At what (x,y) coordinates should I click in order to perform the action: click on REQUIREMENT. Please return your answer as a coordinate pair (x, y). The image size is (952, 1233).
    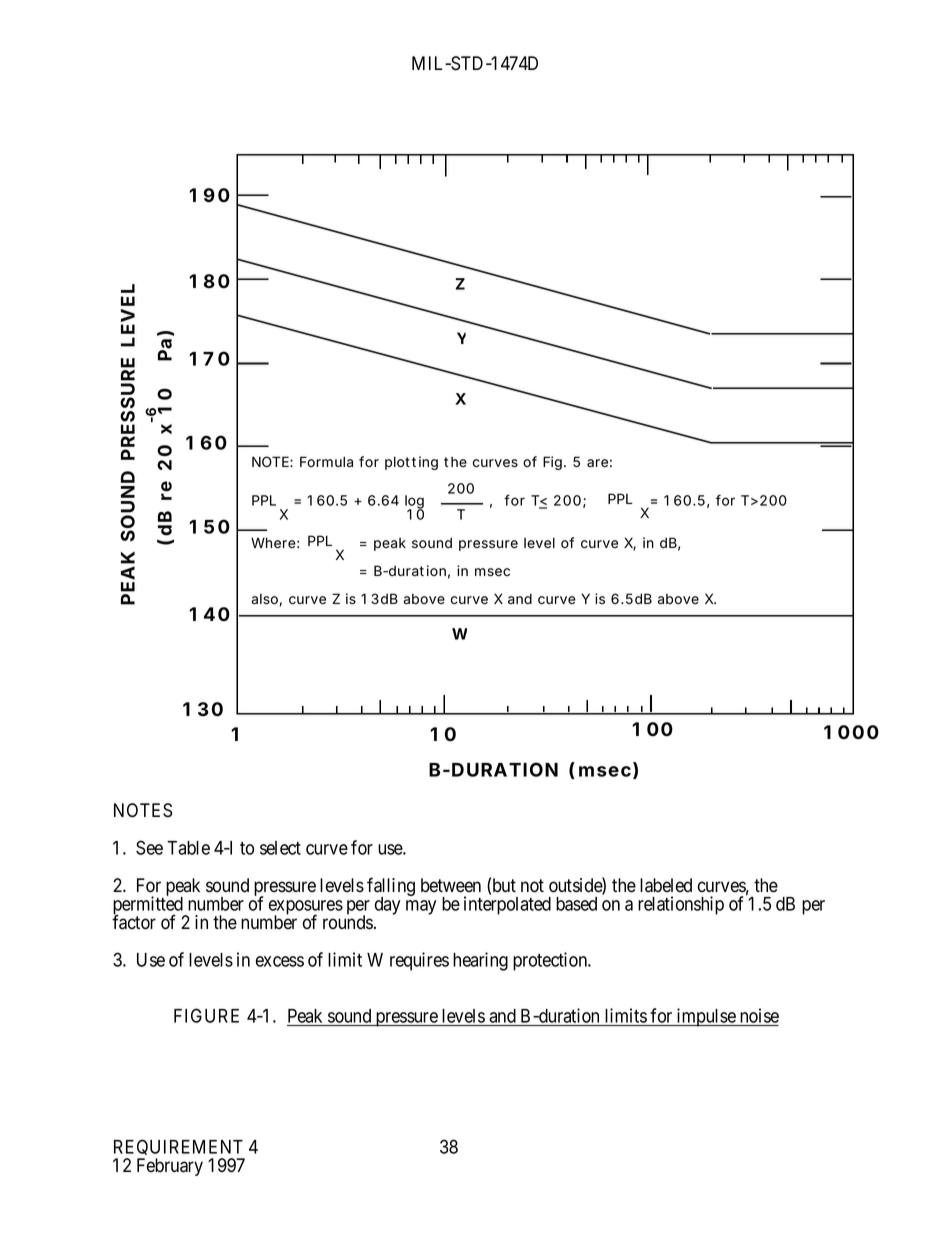
    Looking at the image, I should click on (179, 1149).
